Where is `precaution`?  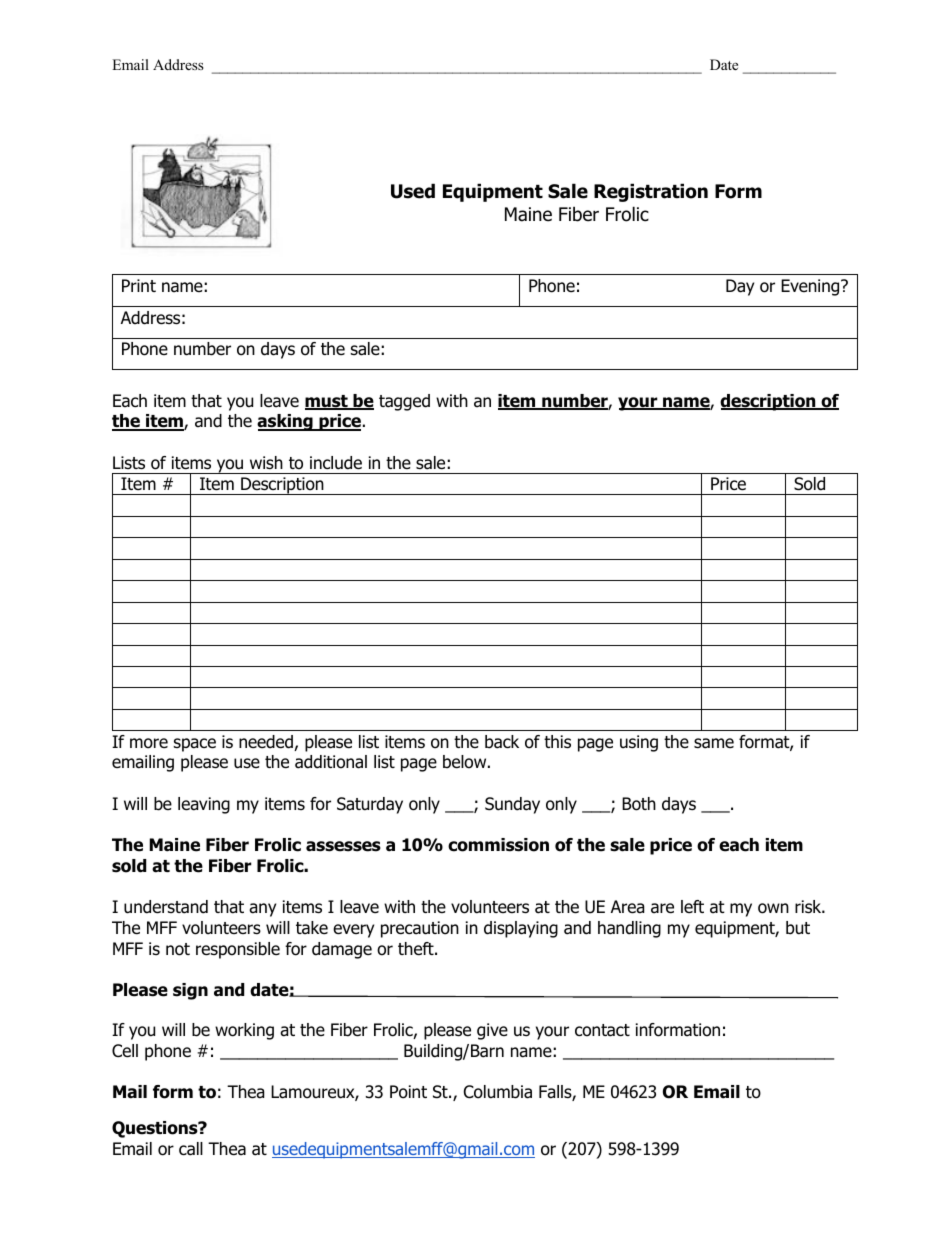 precaution is located at coordinates (420, 929).
